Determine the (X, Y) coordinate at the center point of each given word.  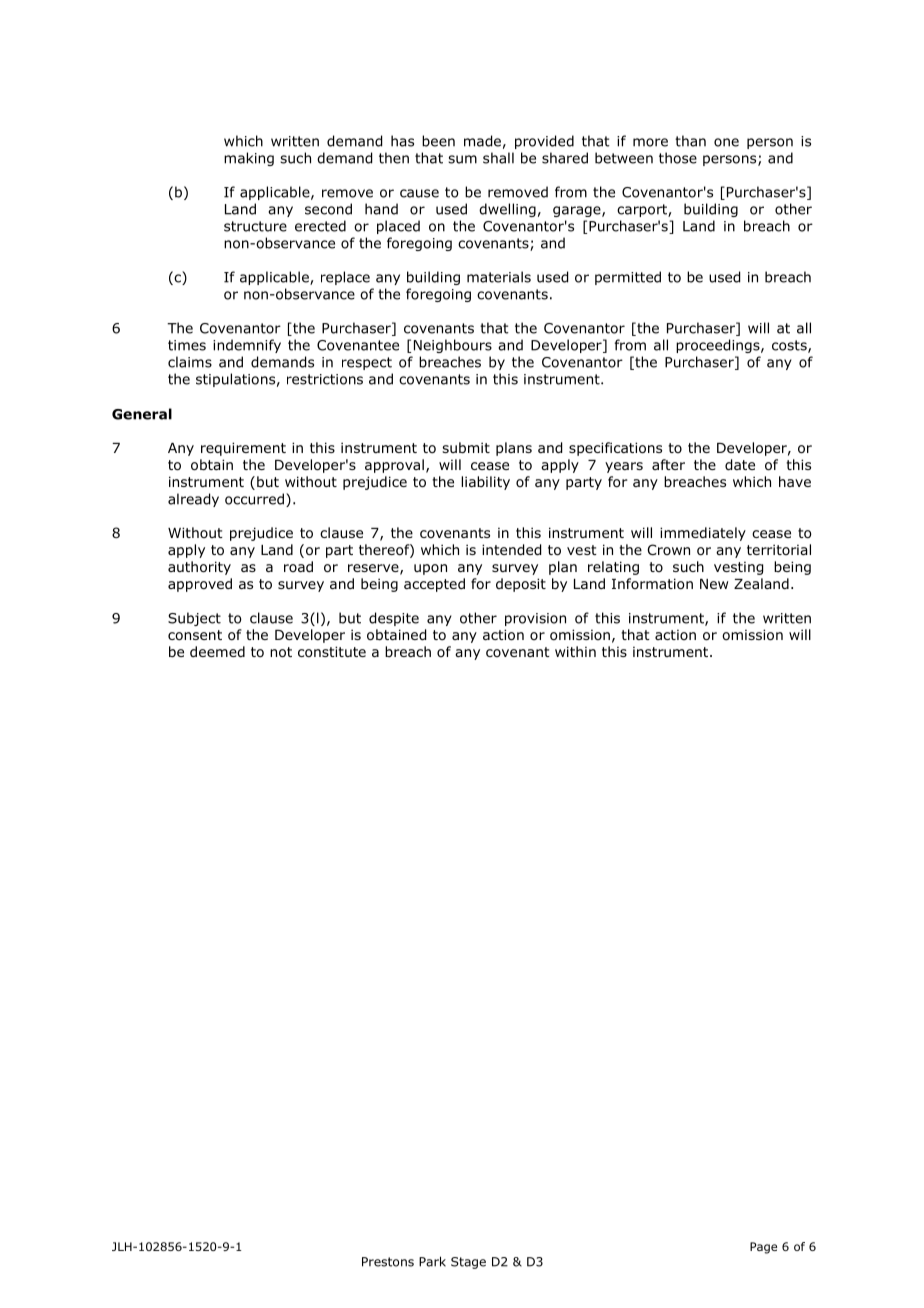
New (714, 584)
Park (432, 1261)
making (249, 159)
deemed (217, 651)
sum (462, 159)
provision (535, 619)
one (726, 142)
